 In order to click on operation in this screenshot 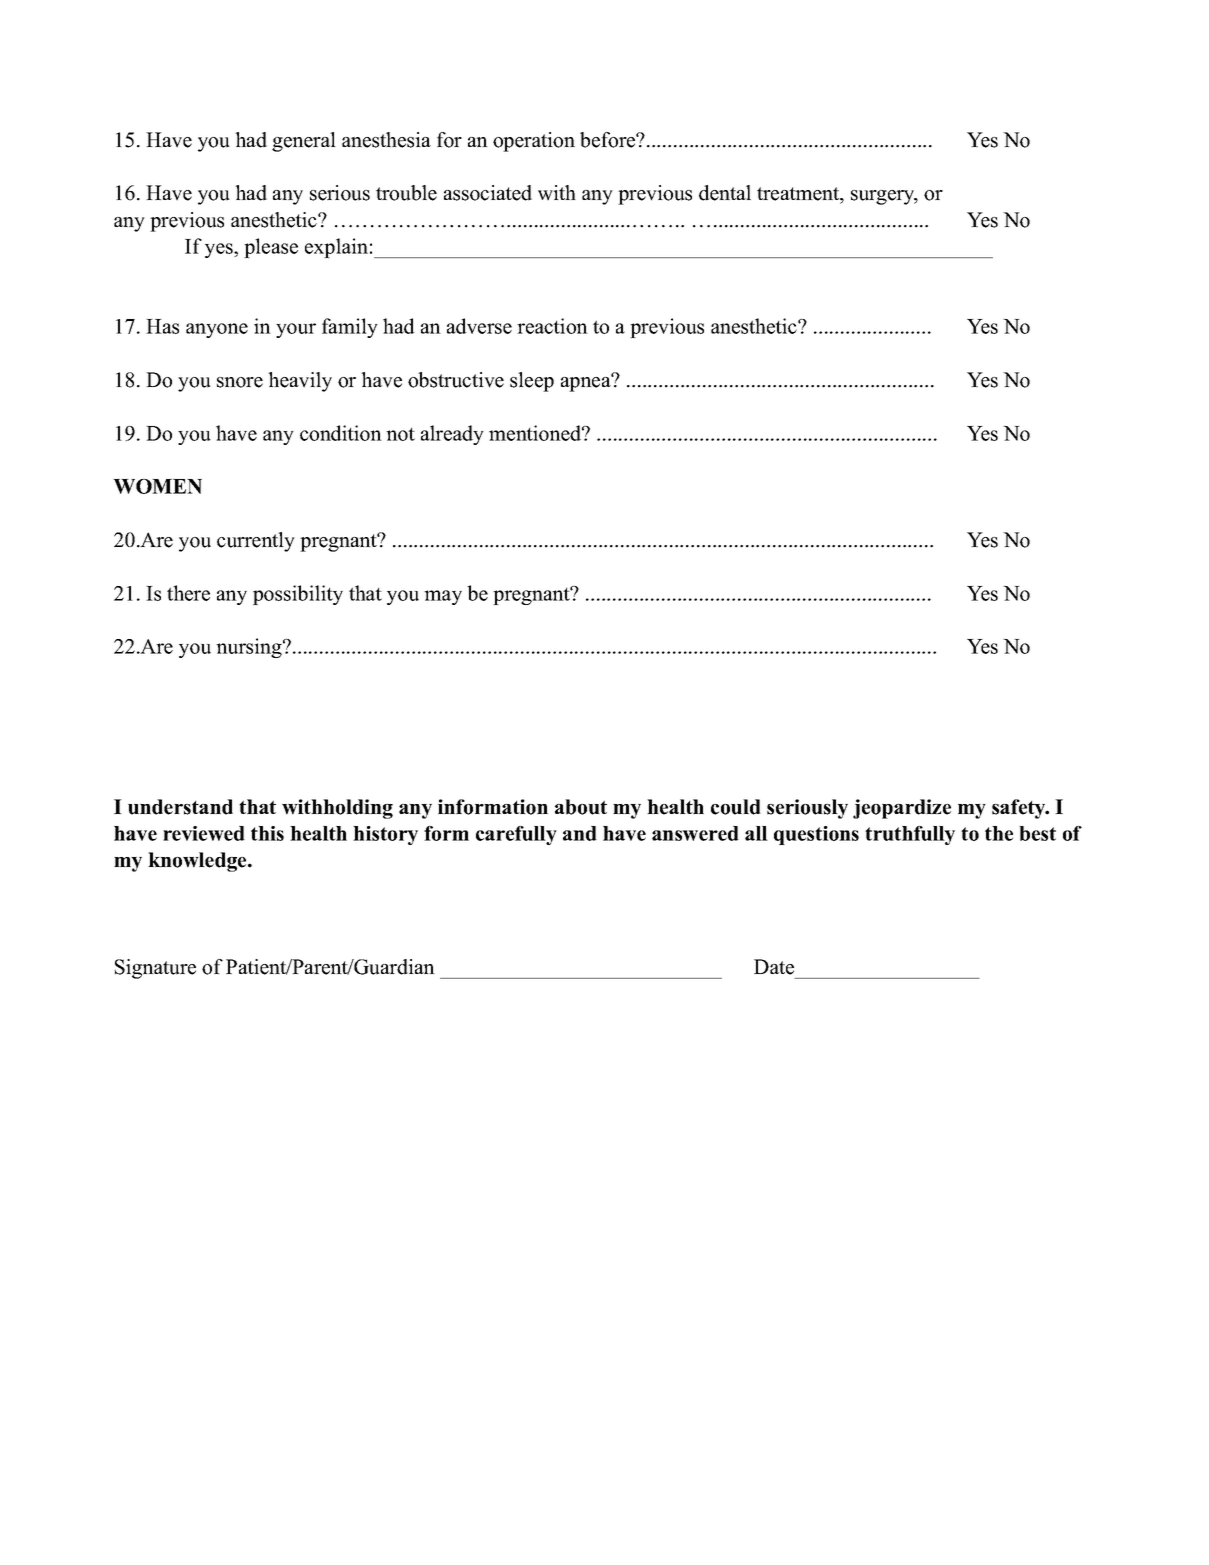, I will do `click(534, 142)`.
